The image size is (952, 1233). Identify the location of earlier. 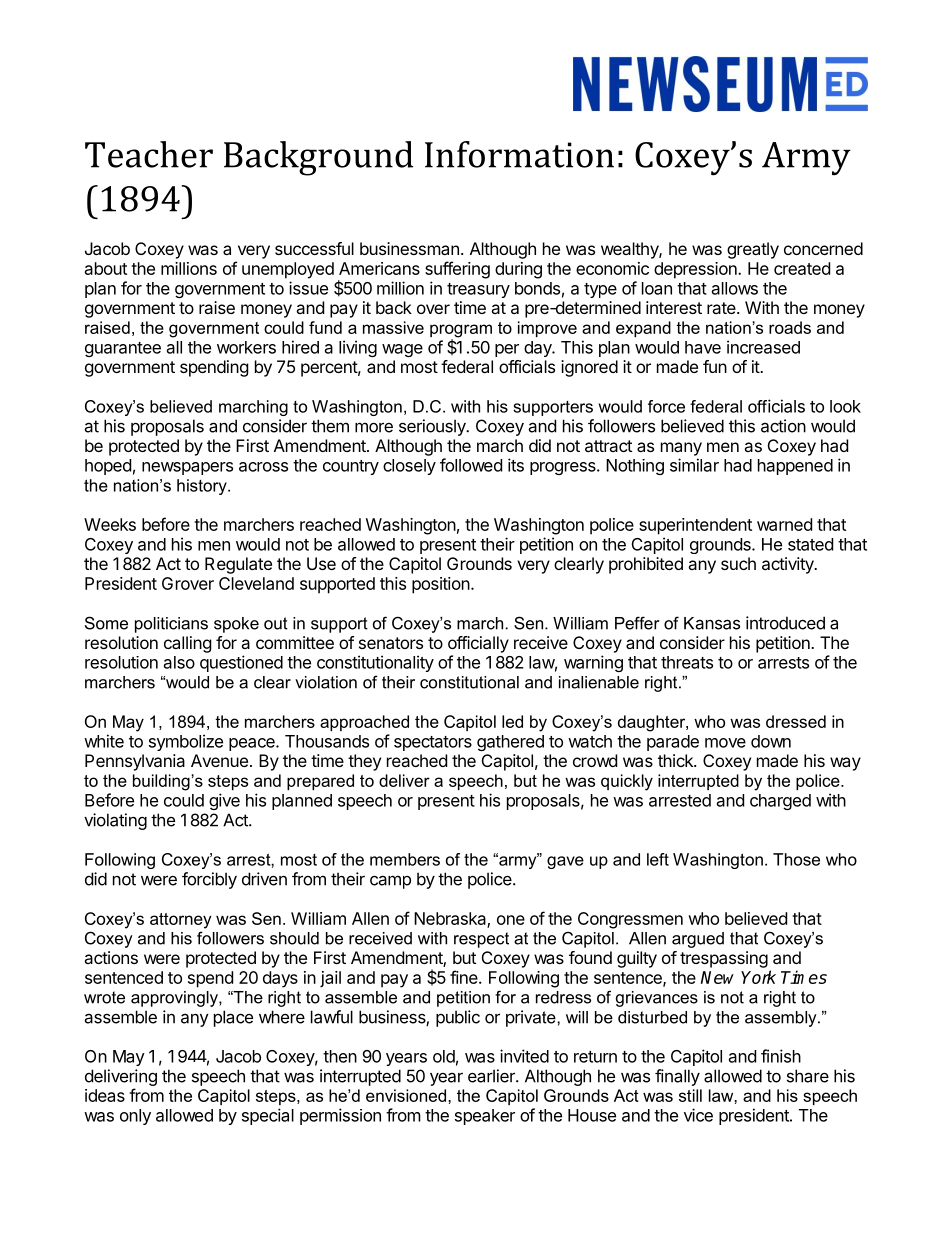
(492, 1076).
